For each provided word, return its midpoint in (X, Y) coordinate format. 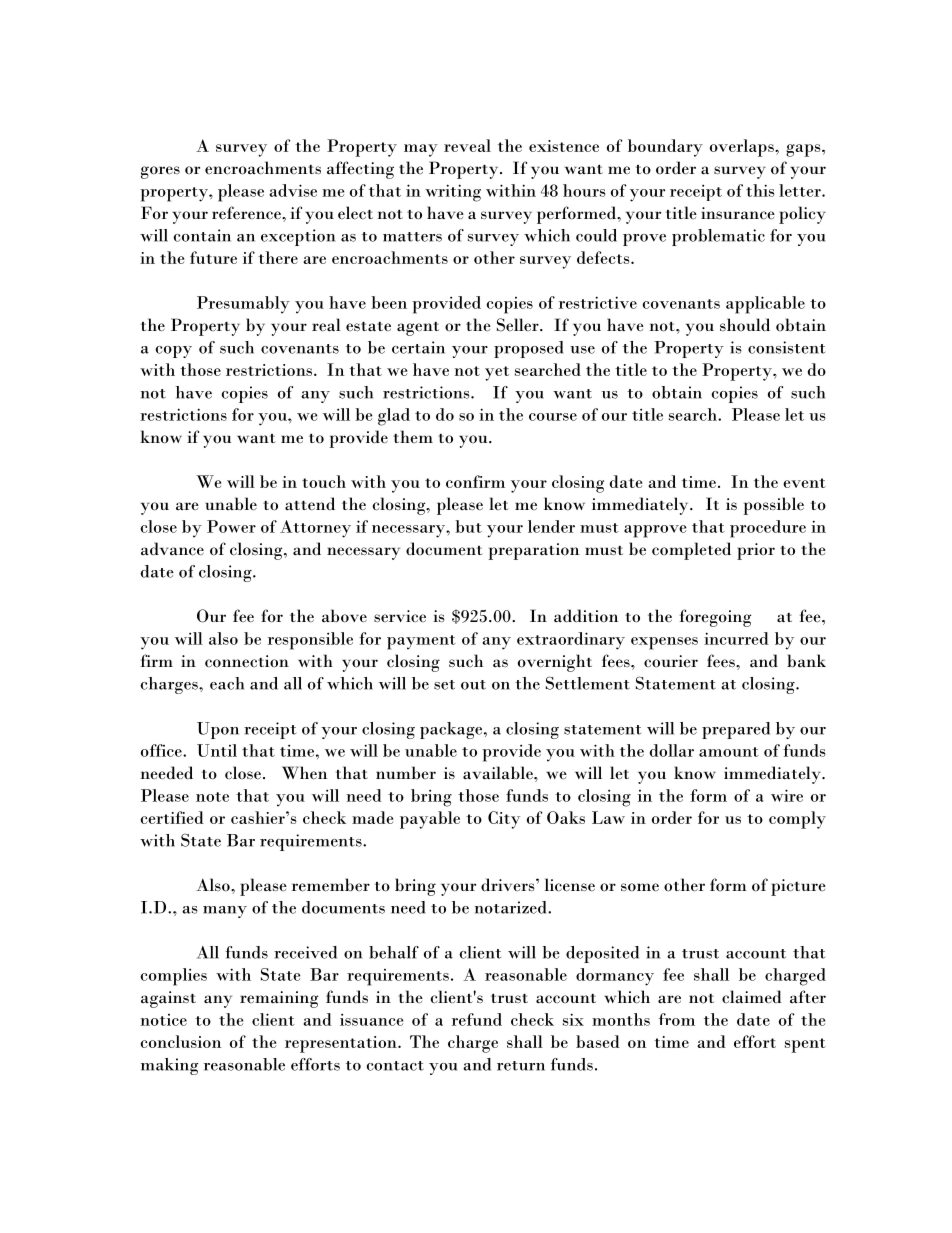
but (468, 526)
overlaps (743, 148)
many (225, 912)
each (227, 683)
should (745, 325)
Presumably (243, 305)
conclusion (181, 1041)
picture (798, 887)
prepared (736, 730)
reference (247, 213)
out (473, 685)
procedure (768, 529)
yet (497, 373)
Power (231, 526)
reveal (467, 145)
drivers (509, 885)
